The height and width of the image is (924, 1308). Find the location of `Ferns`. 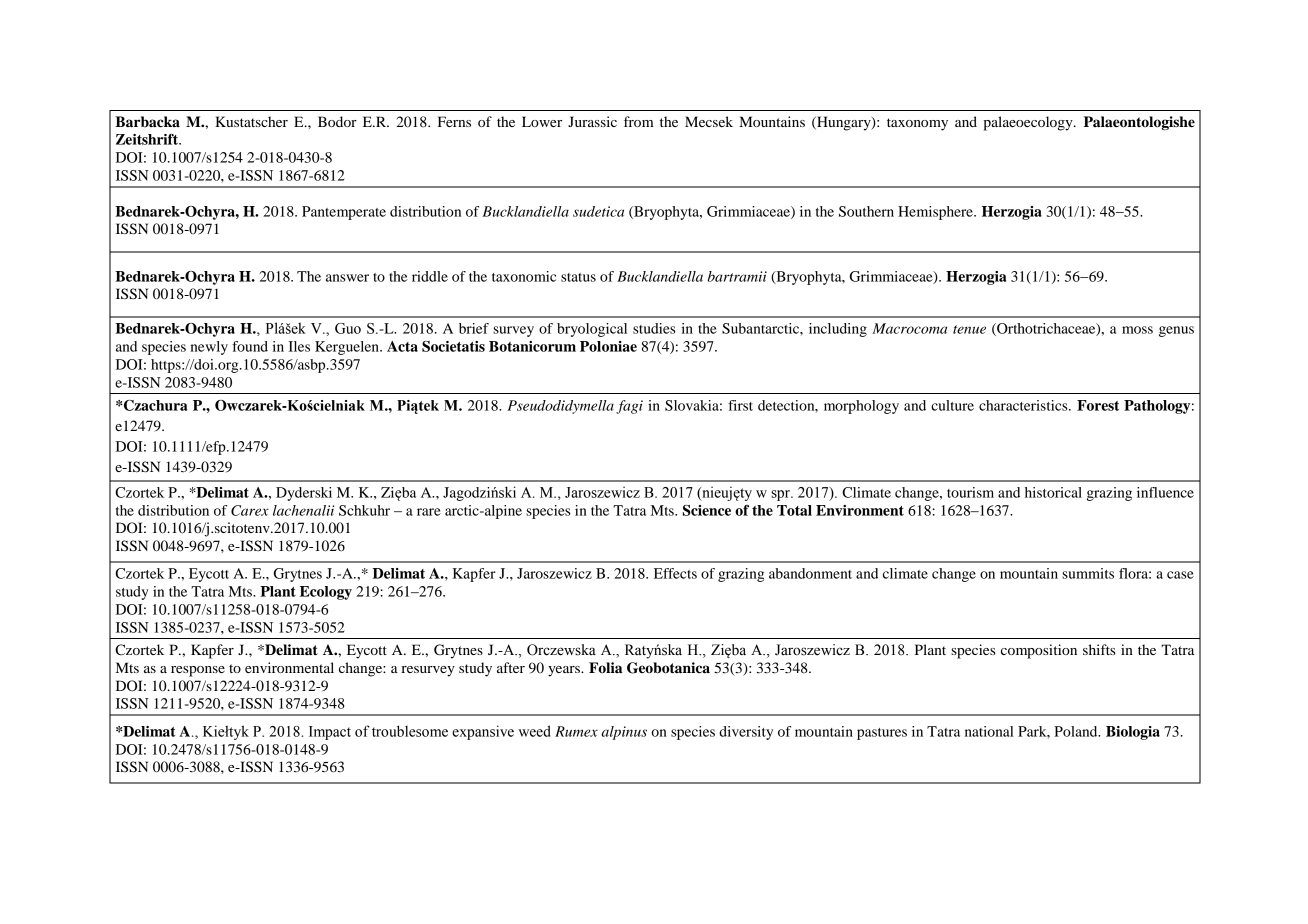

Ferns is located at coordinates (454, 121).
